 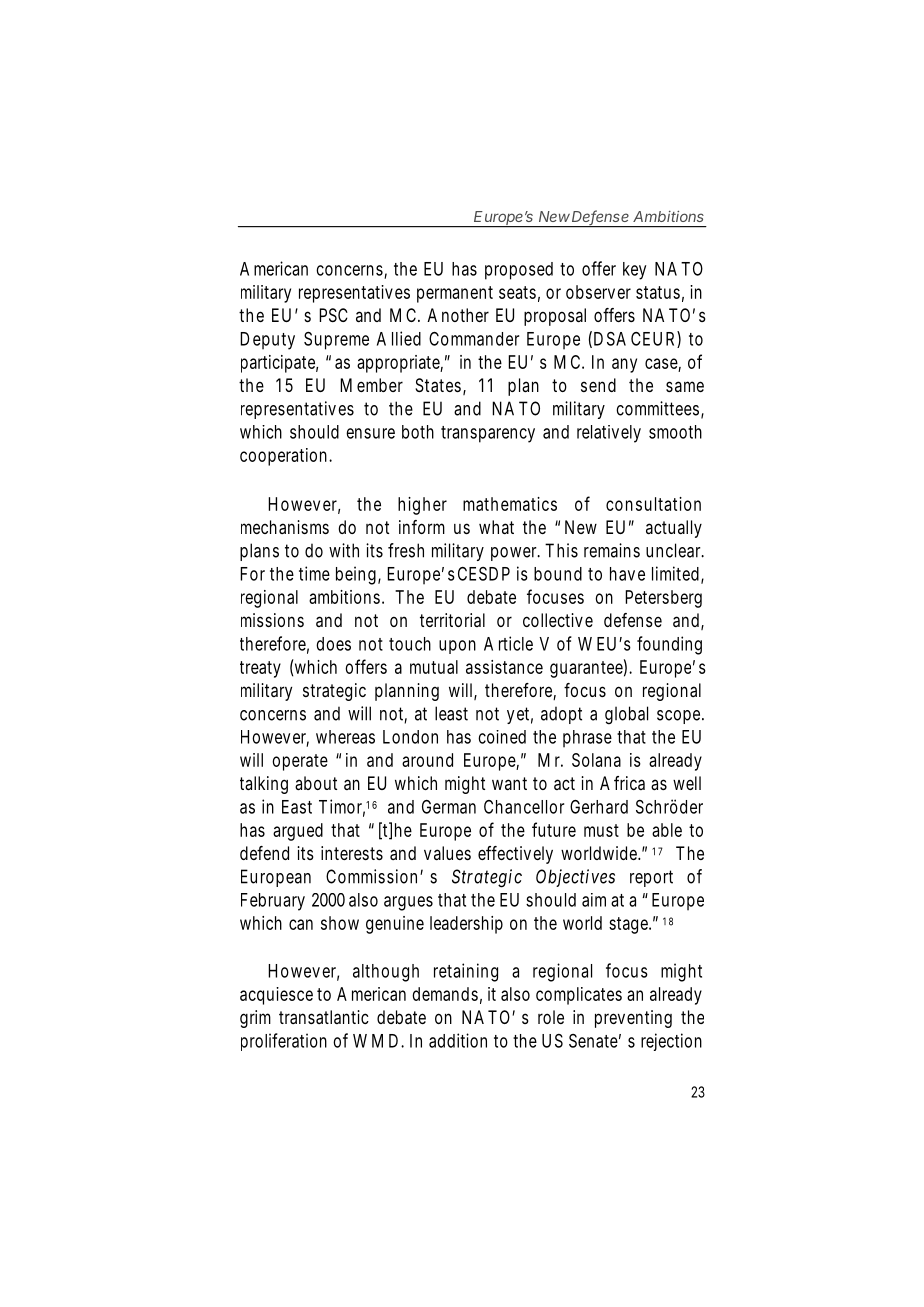 I want to click on PSC, so click(x=333, y=315).
